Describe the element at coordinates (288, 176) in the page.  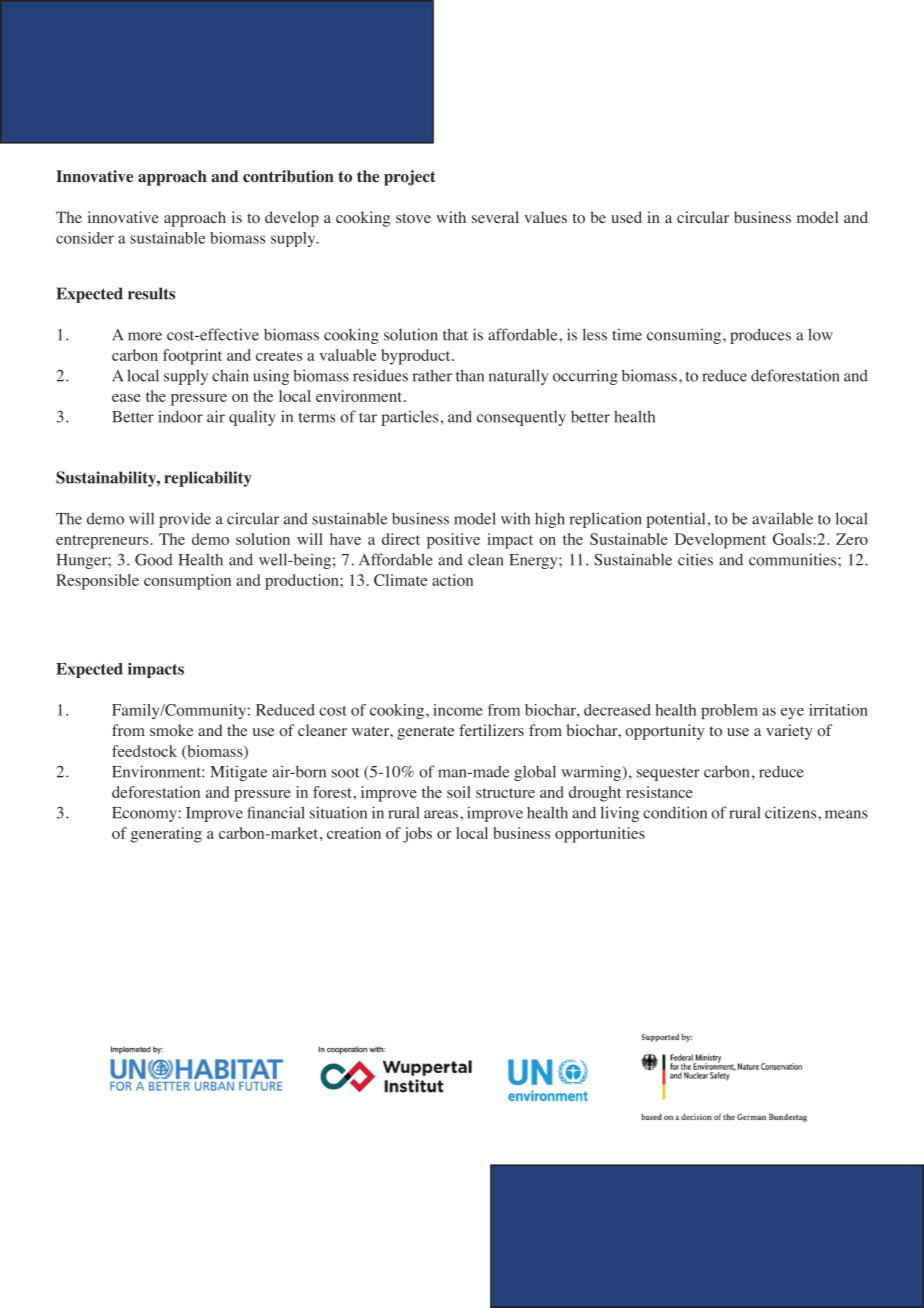
I see `contribution` at that location.
